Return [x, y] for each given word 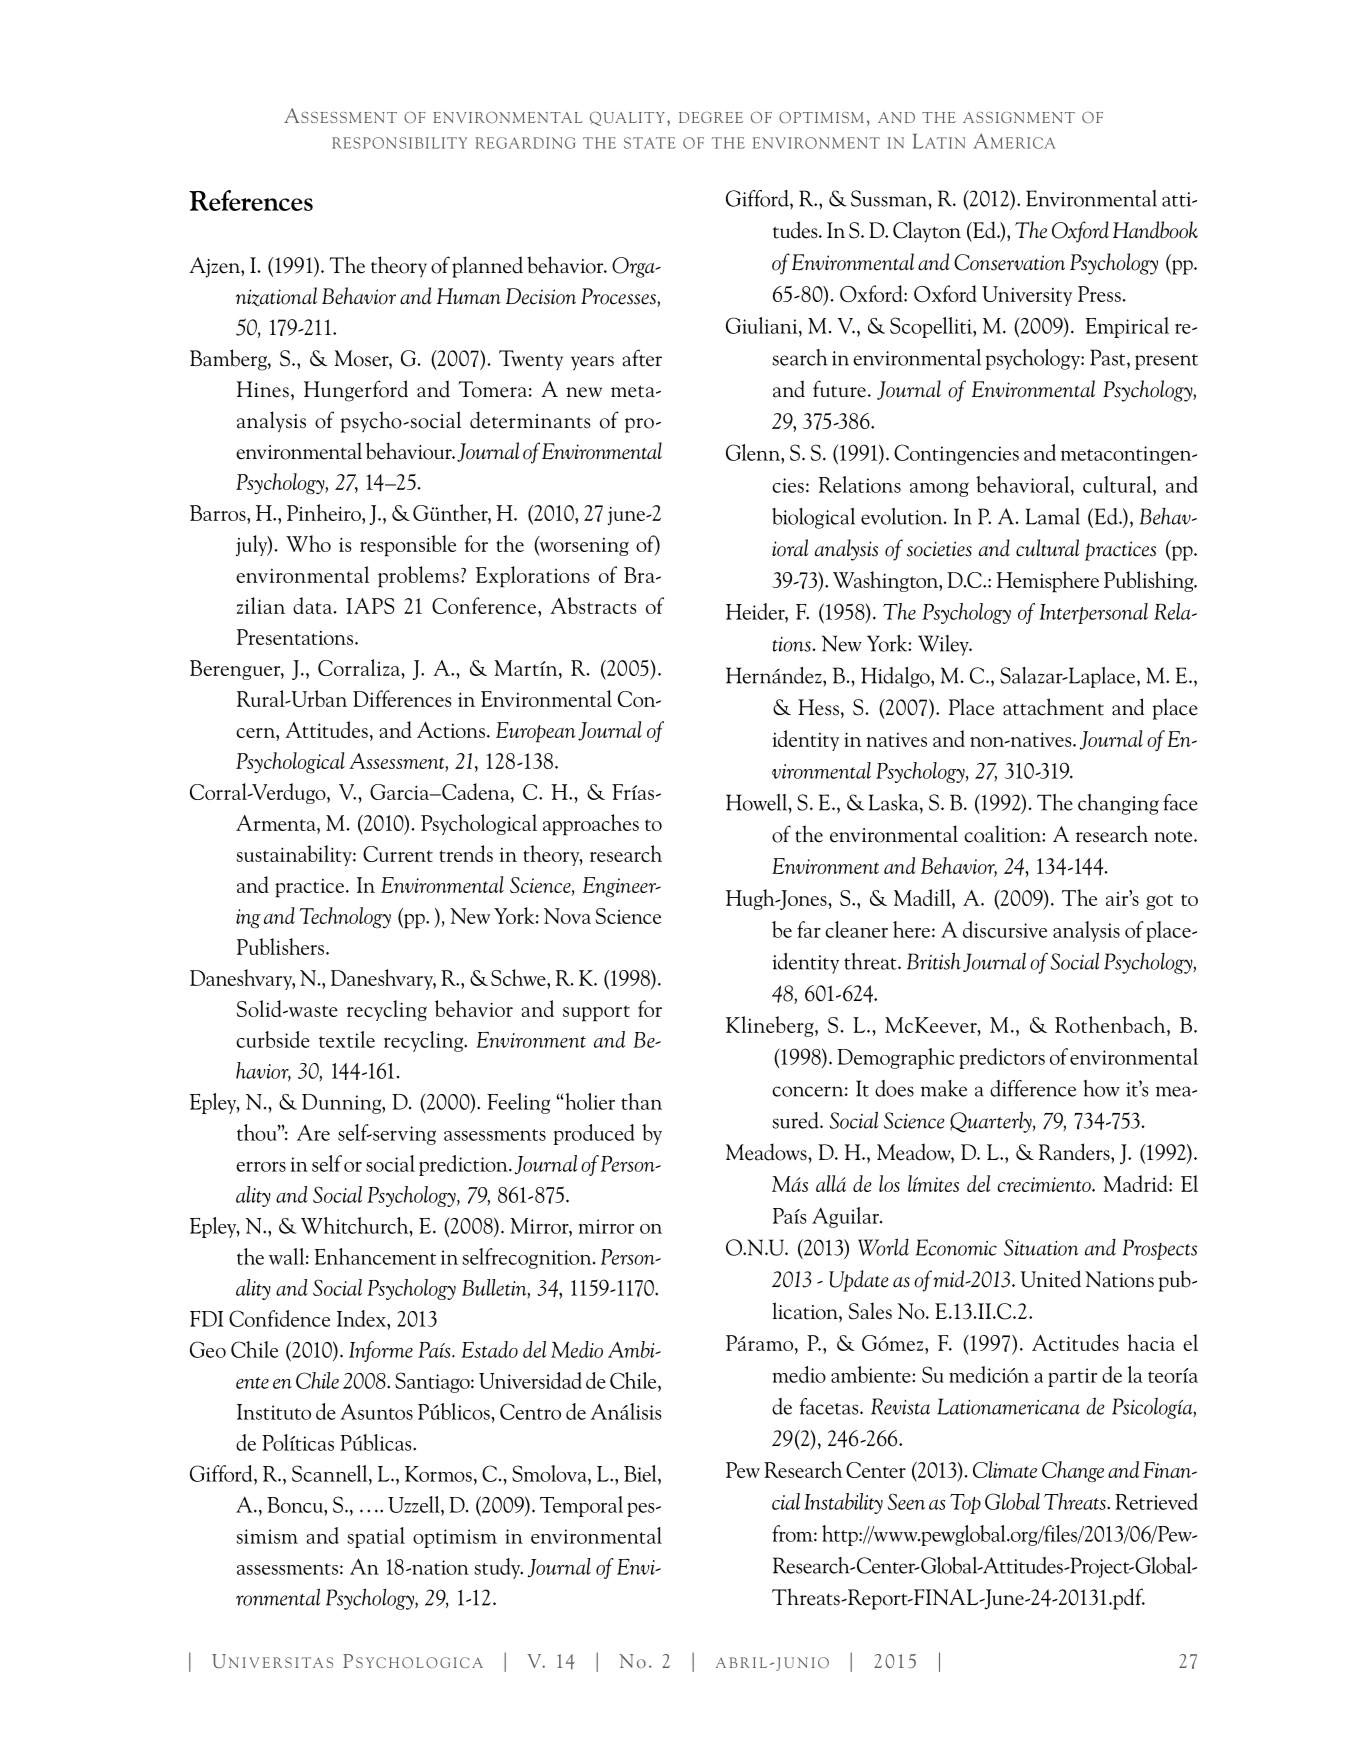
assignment [1019, 117]
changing [1118, 804]
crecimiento [1045, 1184]
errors [261, 1166]
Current [398, 854]
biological [813, 518]
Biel [641, 1473]
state [650, 143]
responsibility [399, 143]
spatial [376, 1537]
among [939, 489]
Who [308, 543]
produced [594, 1134]
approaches [591, 825]
